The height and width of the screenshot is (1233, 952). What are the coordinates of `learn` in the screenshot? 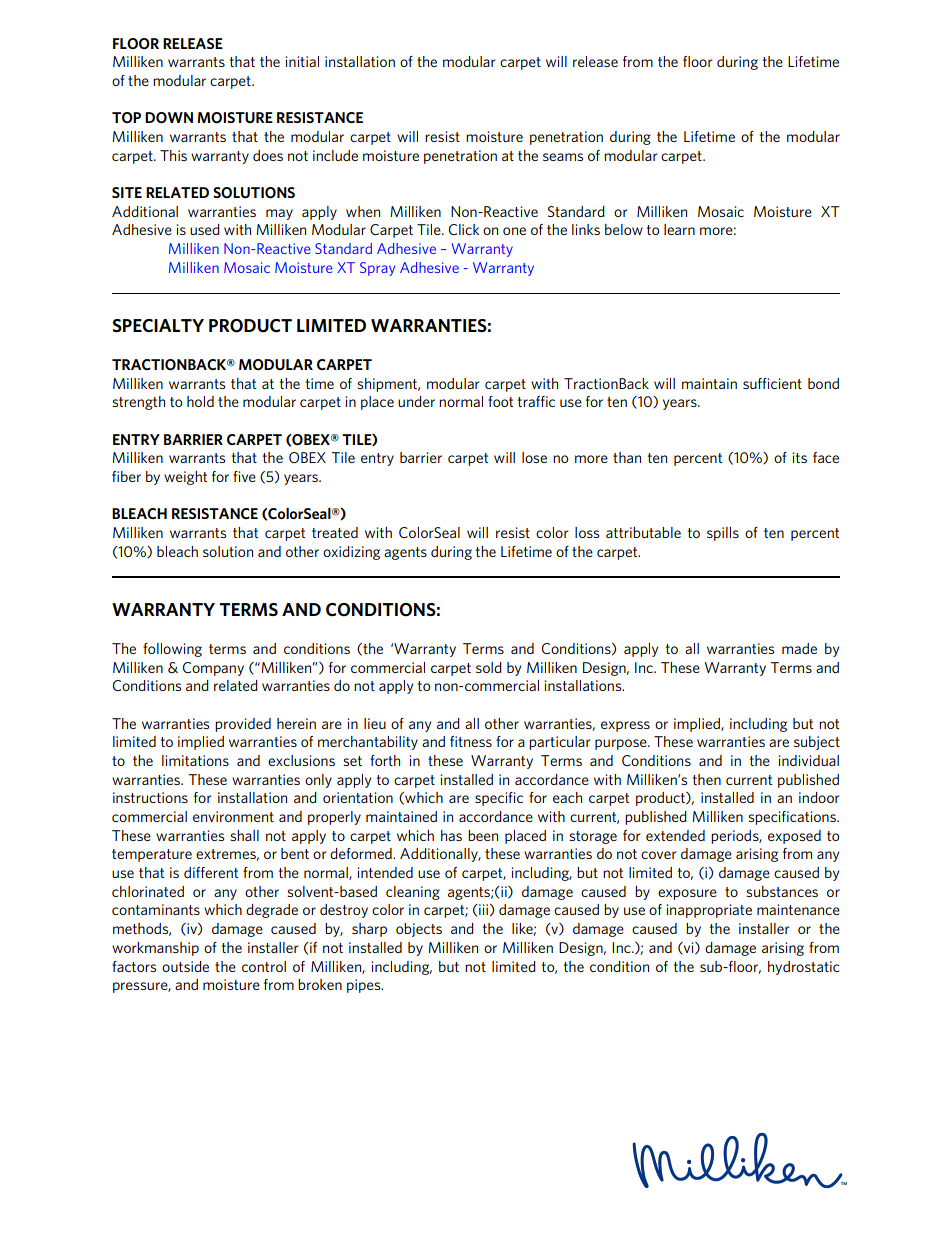 It's located at (679, 229).
